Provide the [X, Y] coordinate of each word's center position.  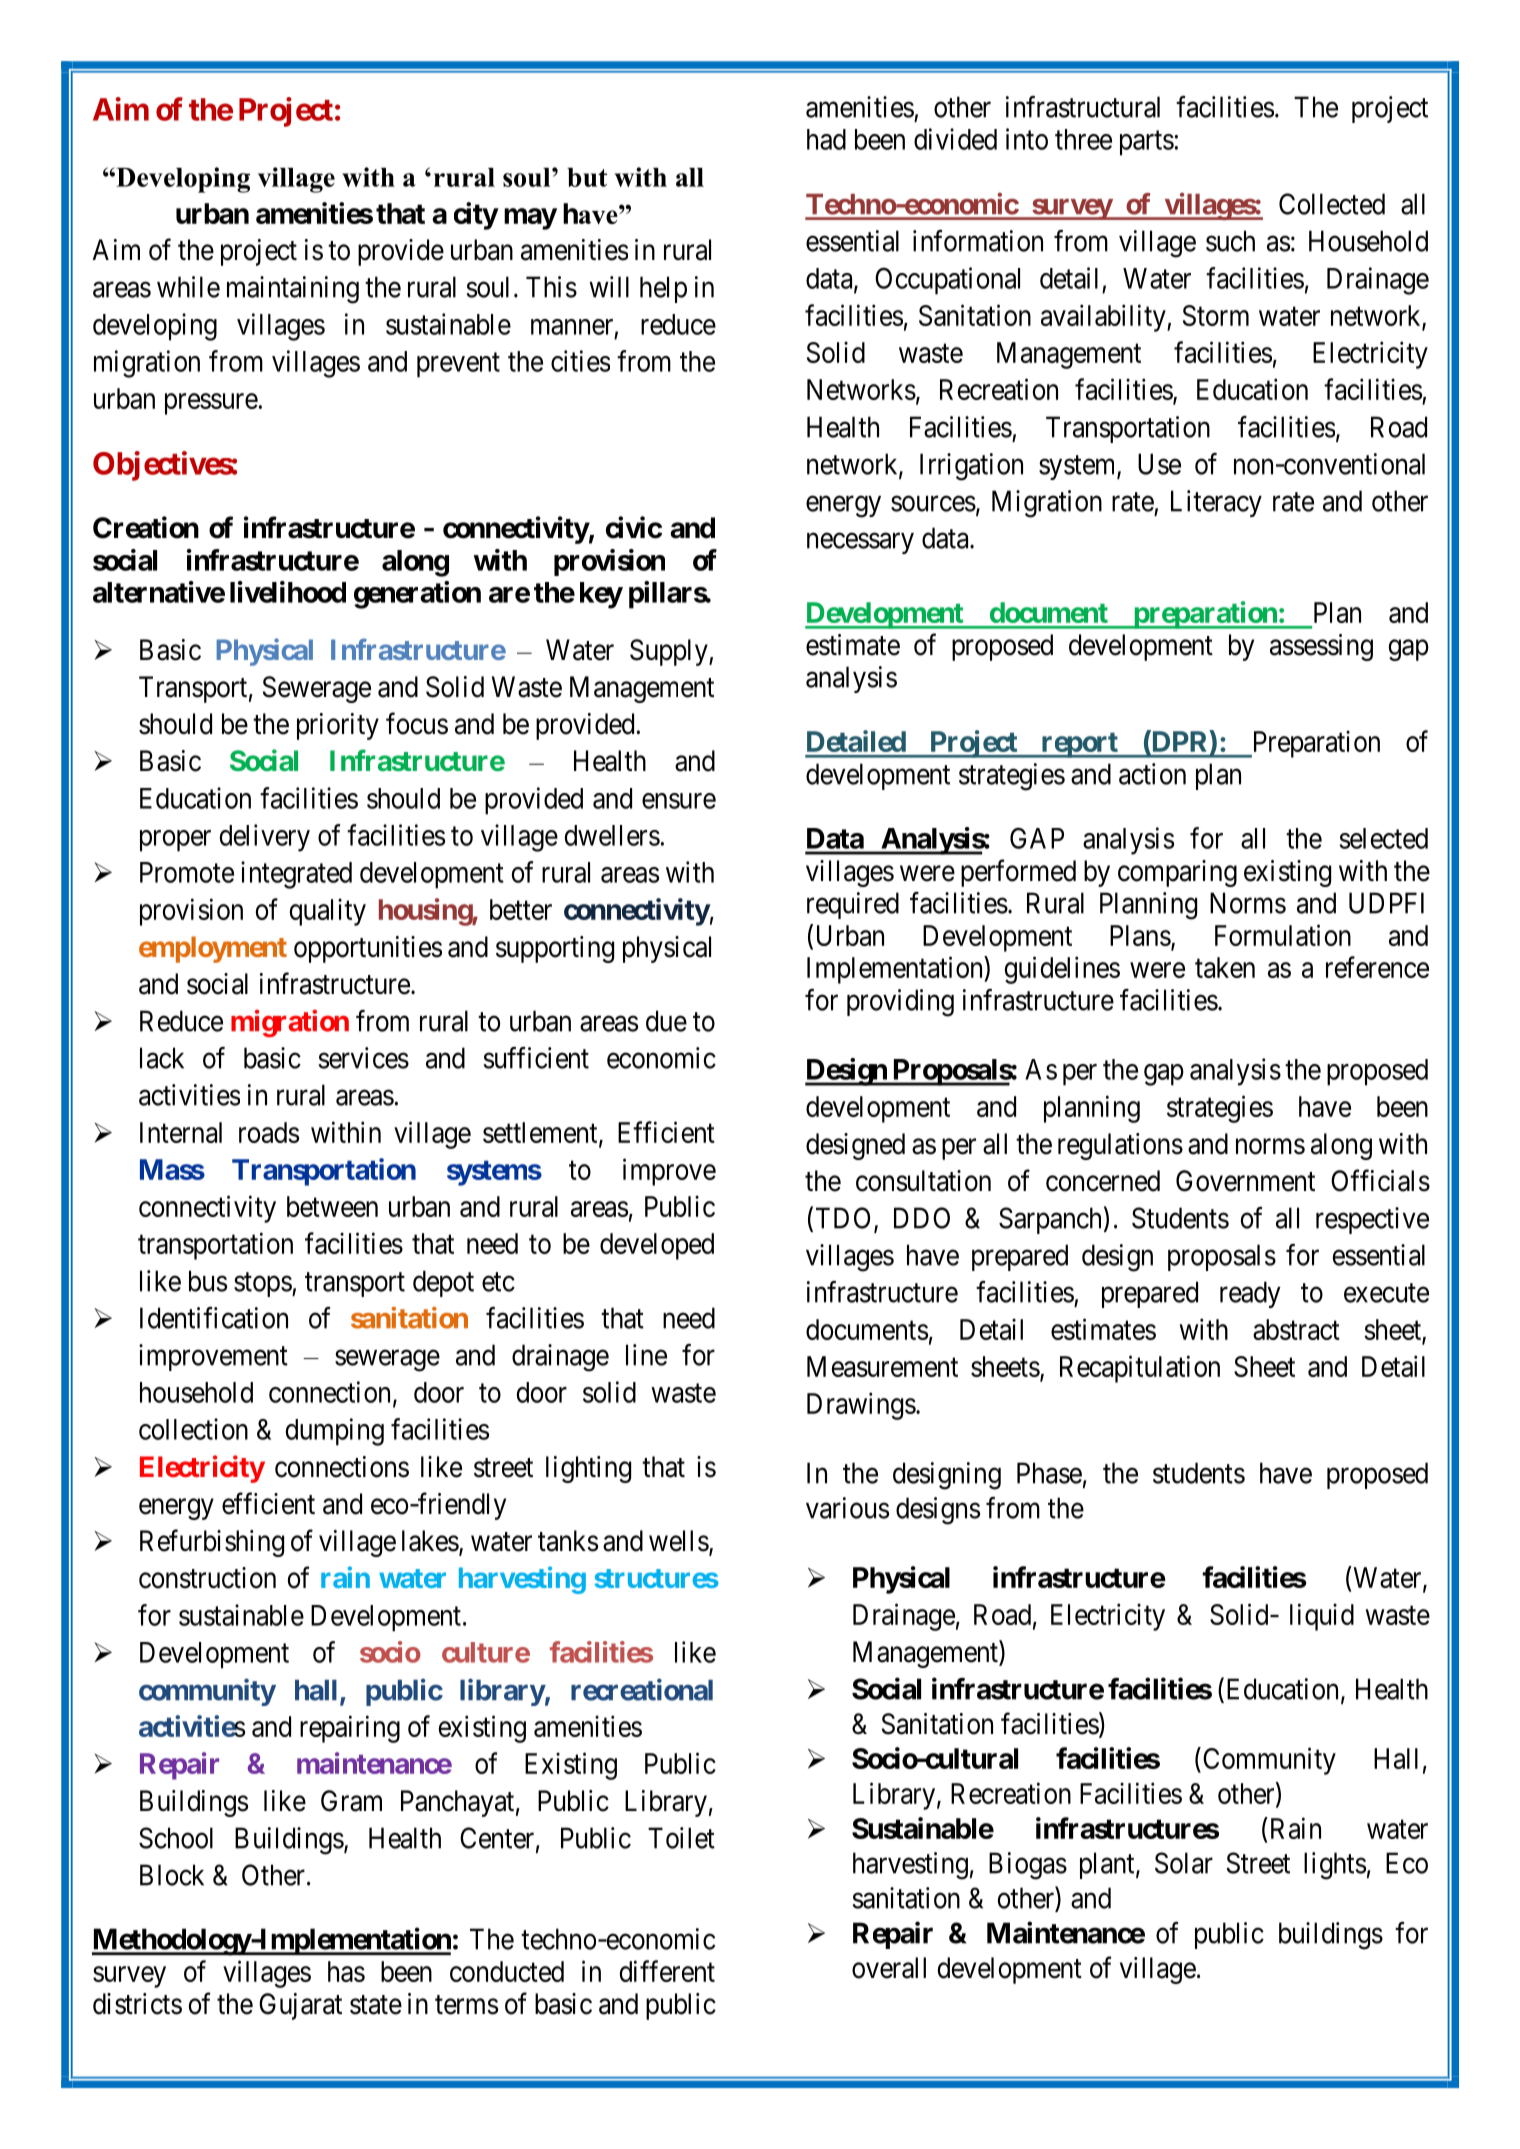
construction [207, 1578]
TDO [843, 1218]
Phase [1049, 1473]
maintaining [293, 290]
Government [1245, 1181]
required [853, 905]
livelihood [288, 592]
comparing [1177, 873]
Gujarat [300, 2006]
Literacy [1216, 503]
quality [328, 912]
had [826, 139]
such [1230, 241]
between [332, 1206]
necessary [860, 543]
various [847, 1508]
